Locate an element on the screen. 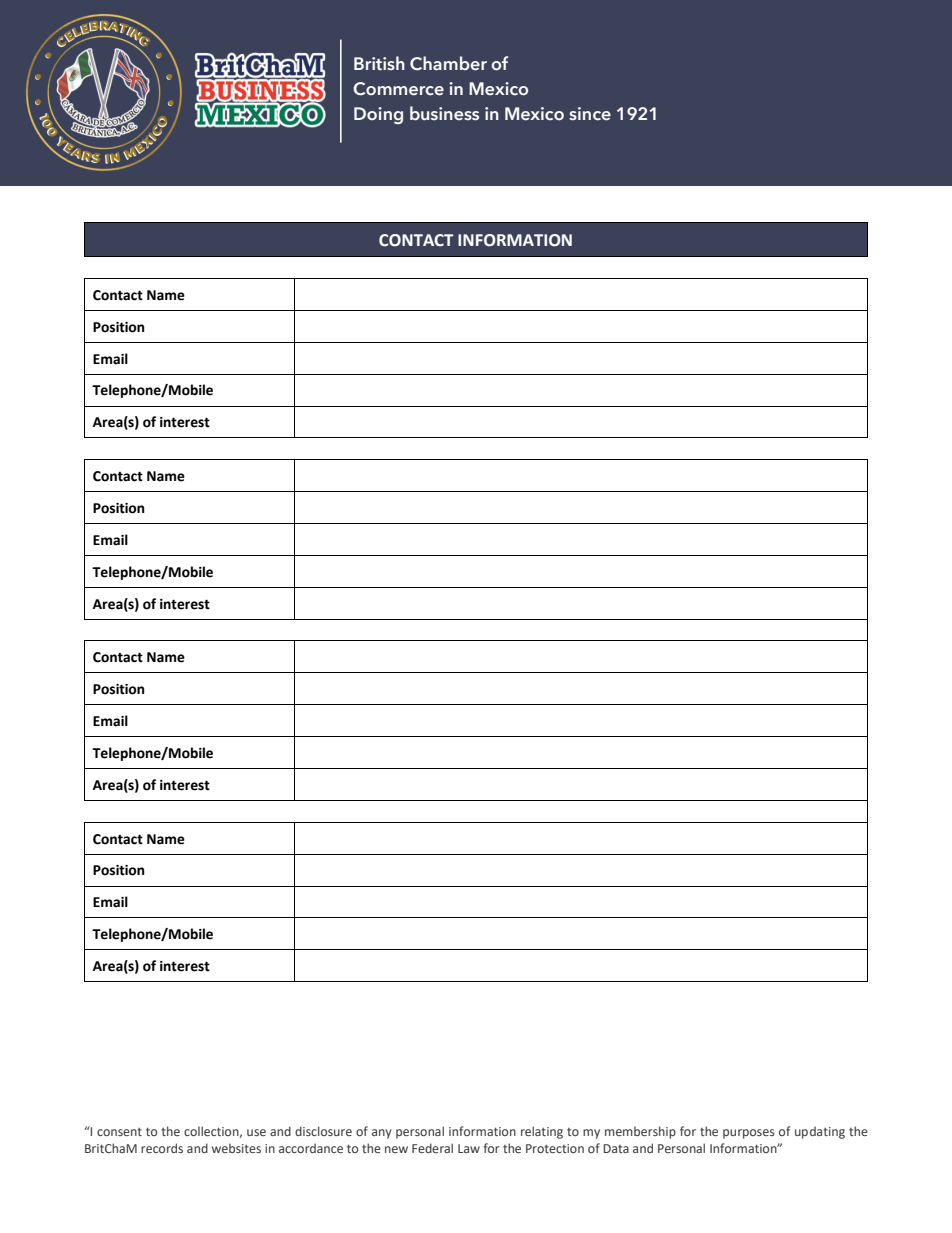 This screenshot has width=952, height=1233. use is located at coordinates (256, 1132).
